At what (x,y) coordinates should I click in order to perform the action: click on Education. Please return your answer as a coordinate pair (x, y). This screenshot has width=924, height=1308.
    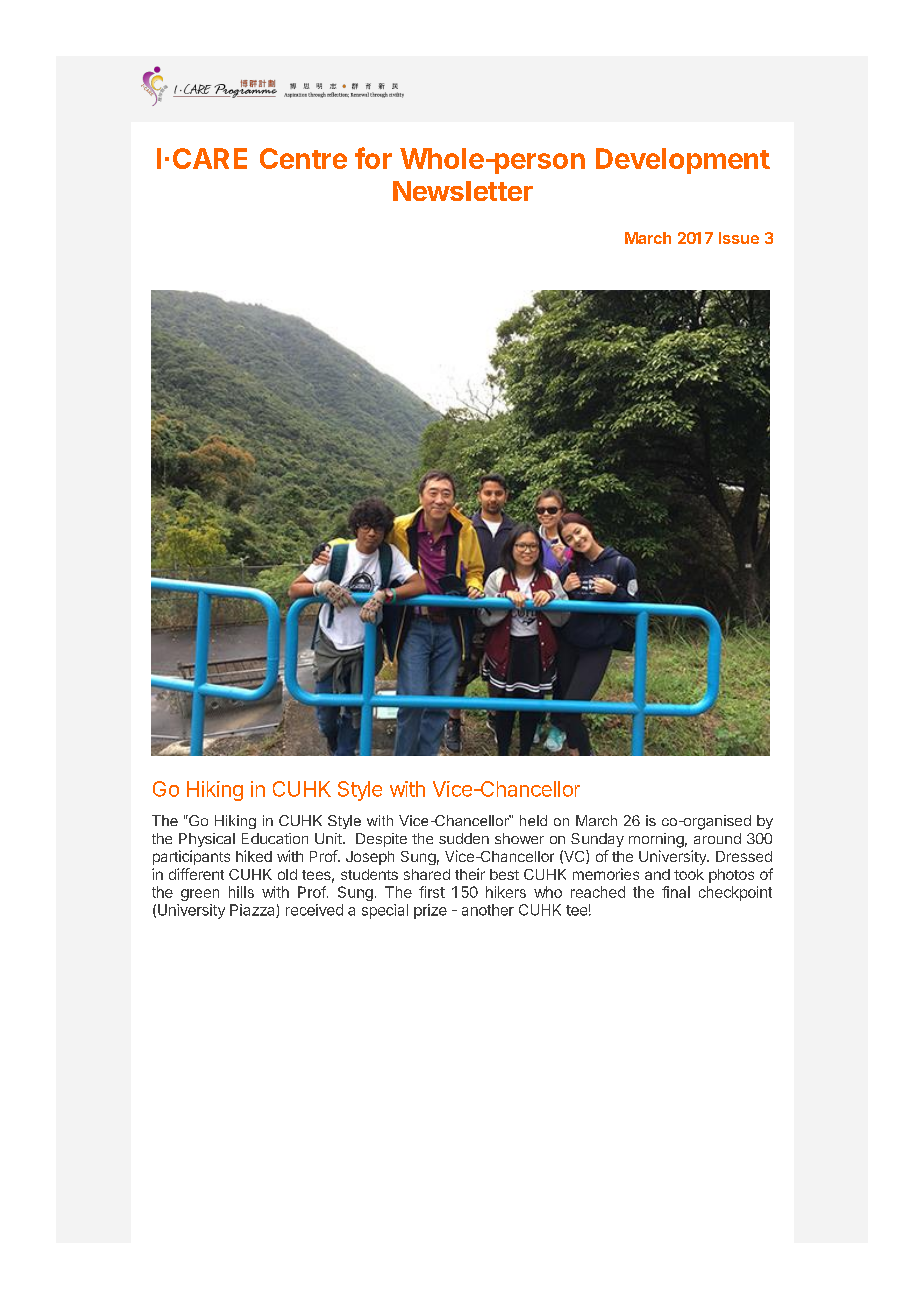
    Looking at the image, I should click on (275, 838).
